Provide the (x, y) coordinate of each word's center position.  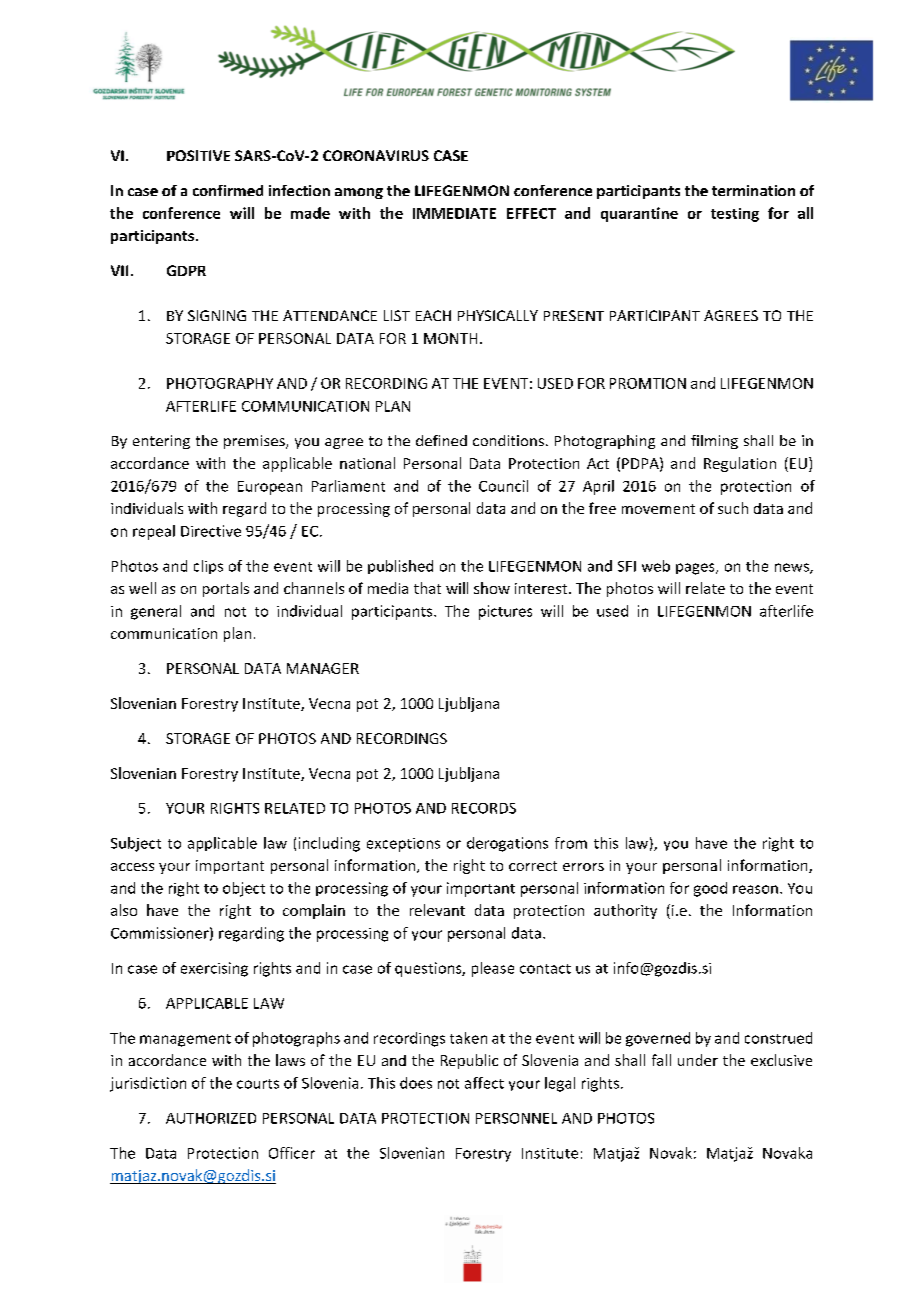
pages (696, 569)
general (156, 612)
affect (484, 1083)
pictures (505, 612)
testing (735, 215)
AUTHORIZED (211, 1118)
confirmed (228, 190)
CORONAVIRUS (376, 155)
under (698, 1060)
